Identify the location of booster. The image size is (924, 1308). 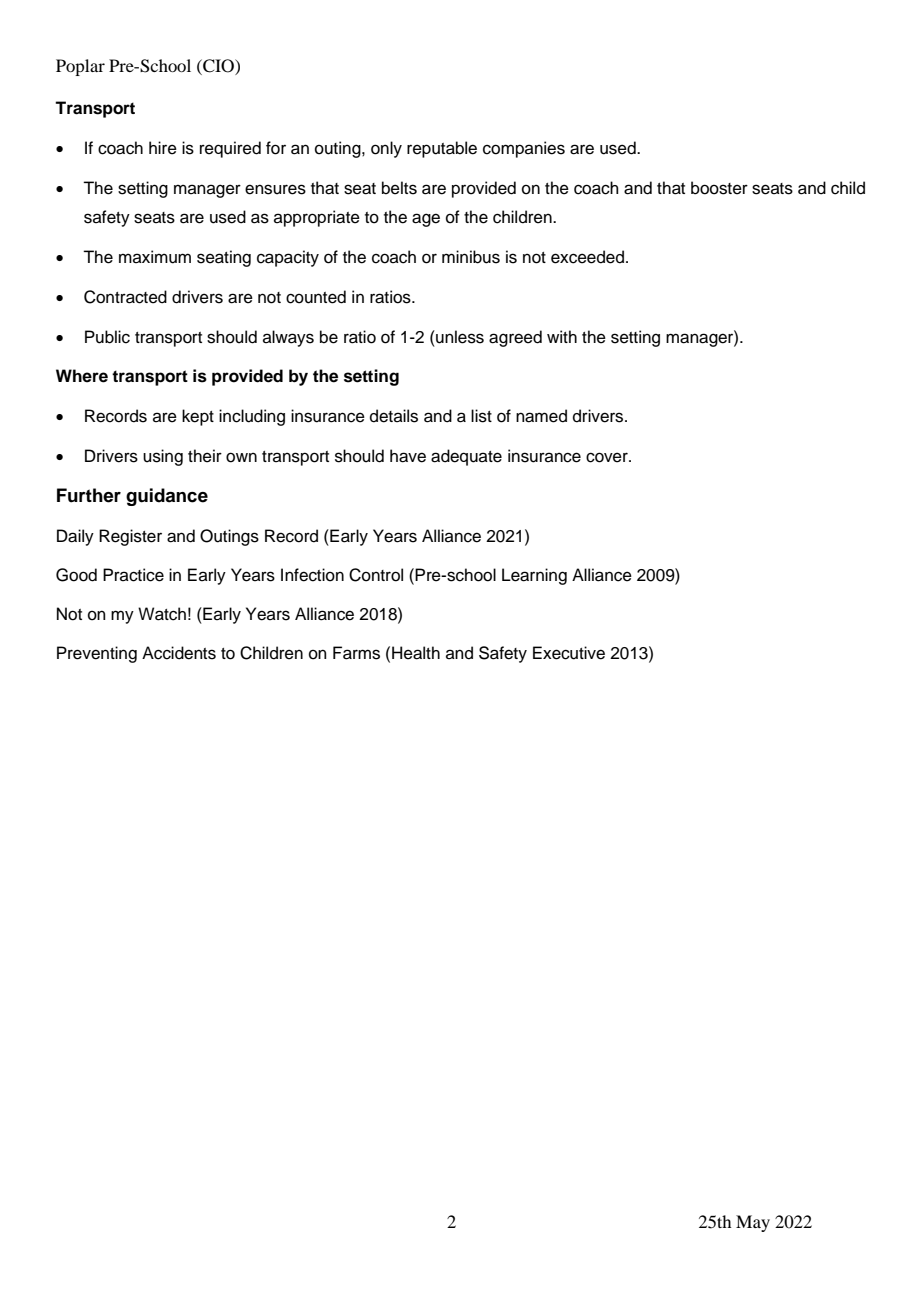
(719, 188).
